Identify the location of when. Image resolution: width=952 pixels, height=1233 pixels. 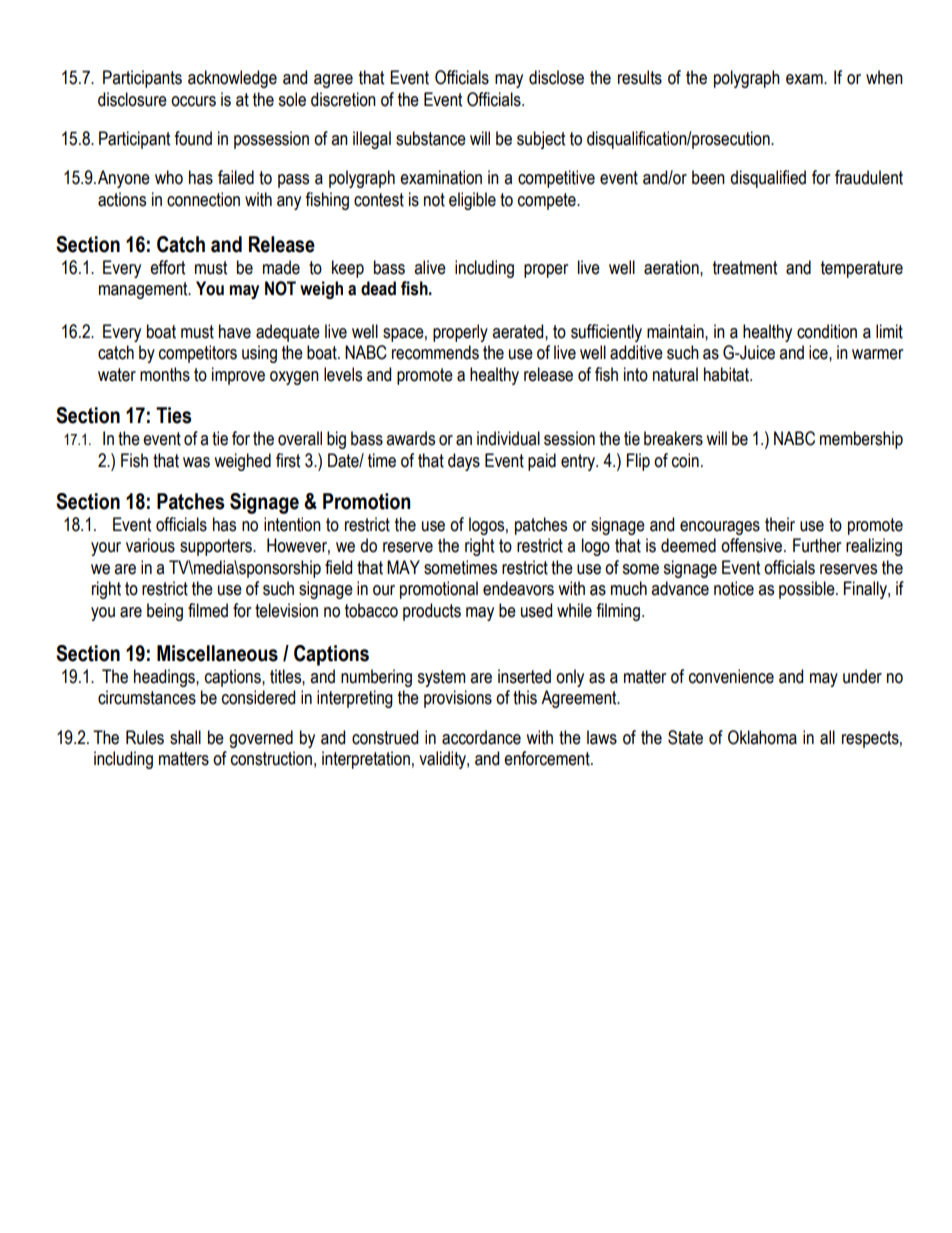
(884, 77).
